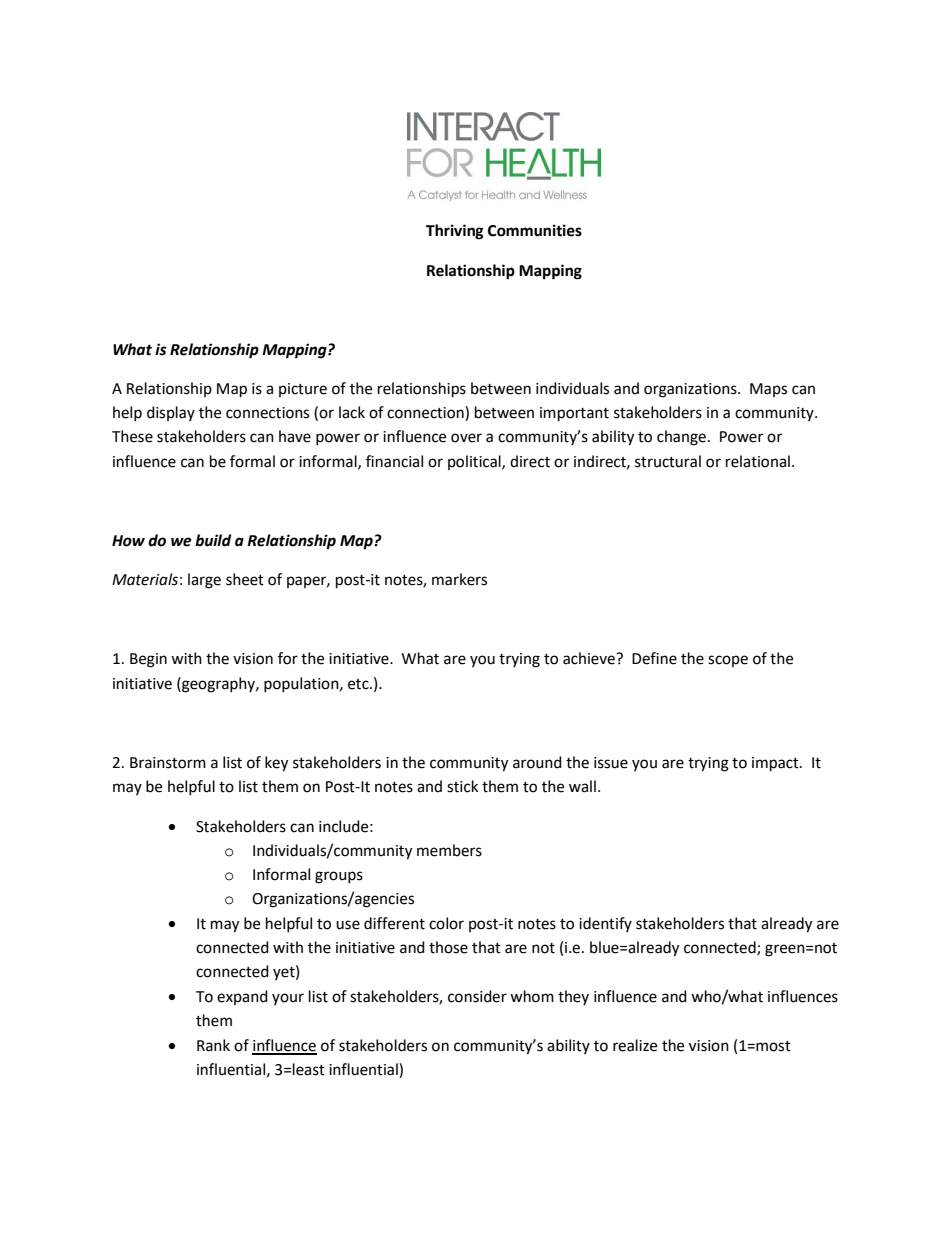  I want to click on consider, so click(477, 996).
